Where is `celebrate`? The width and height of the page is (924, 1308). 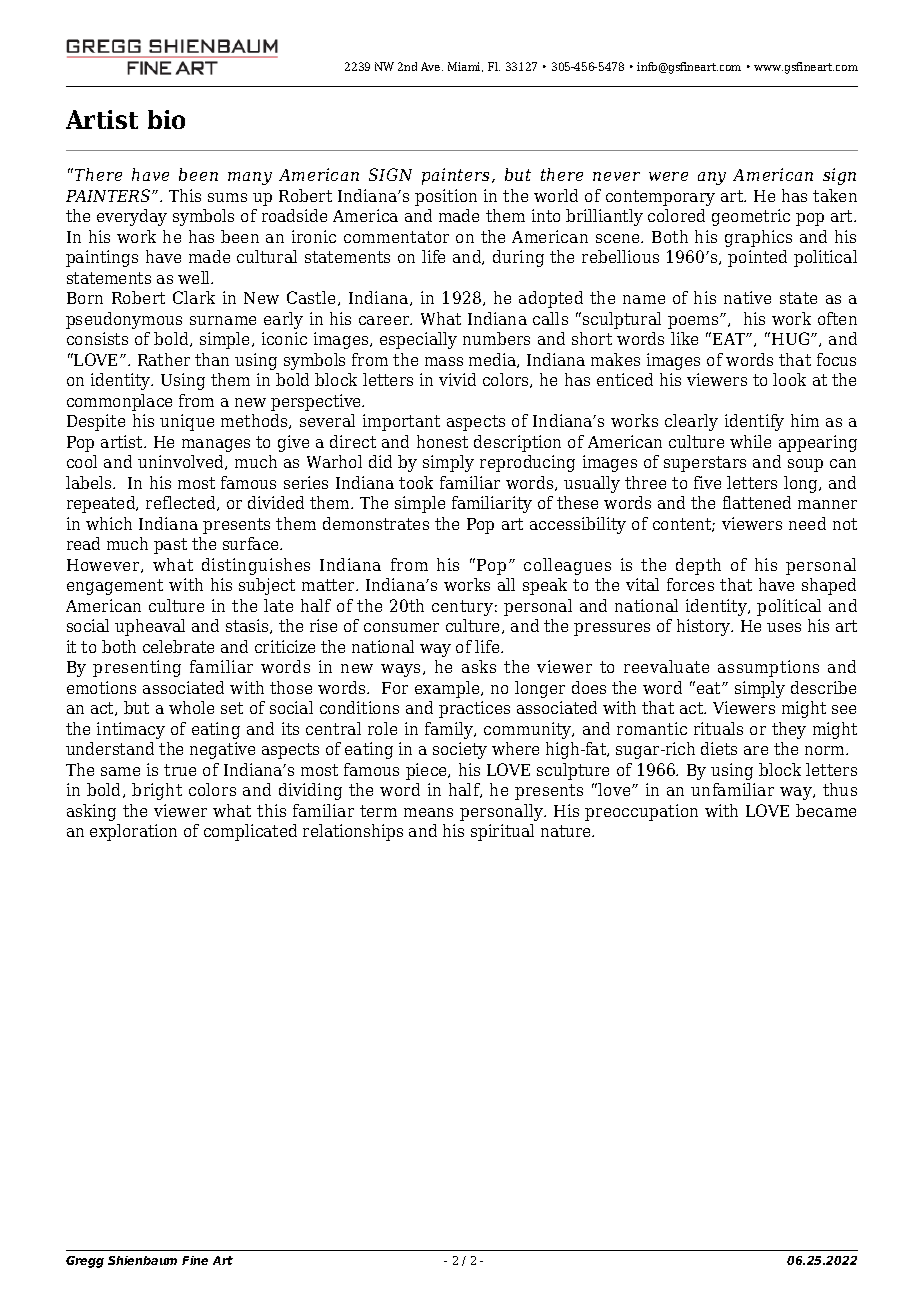 celebrate is located at coordinates (178, 646).
